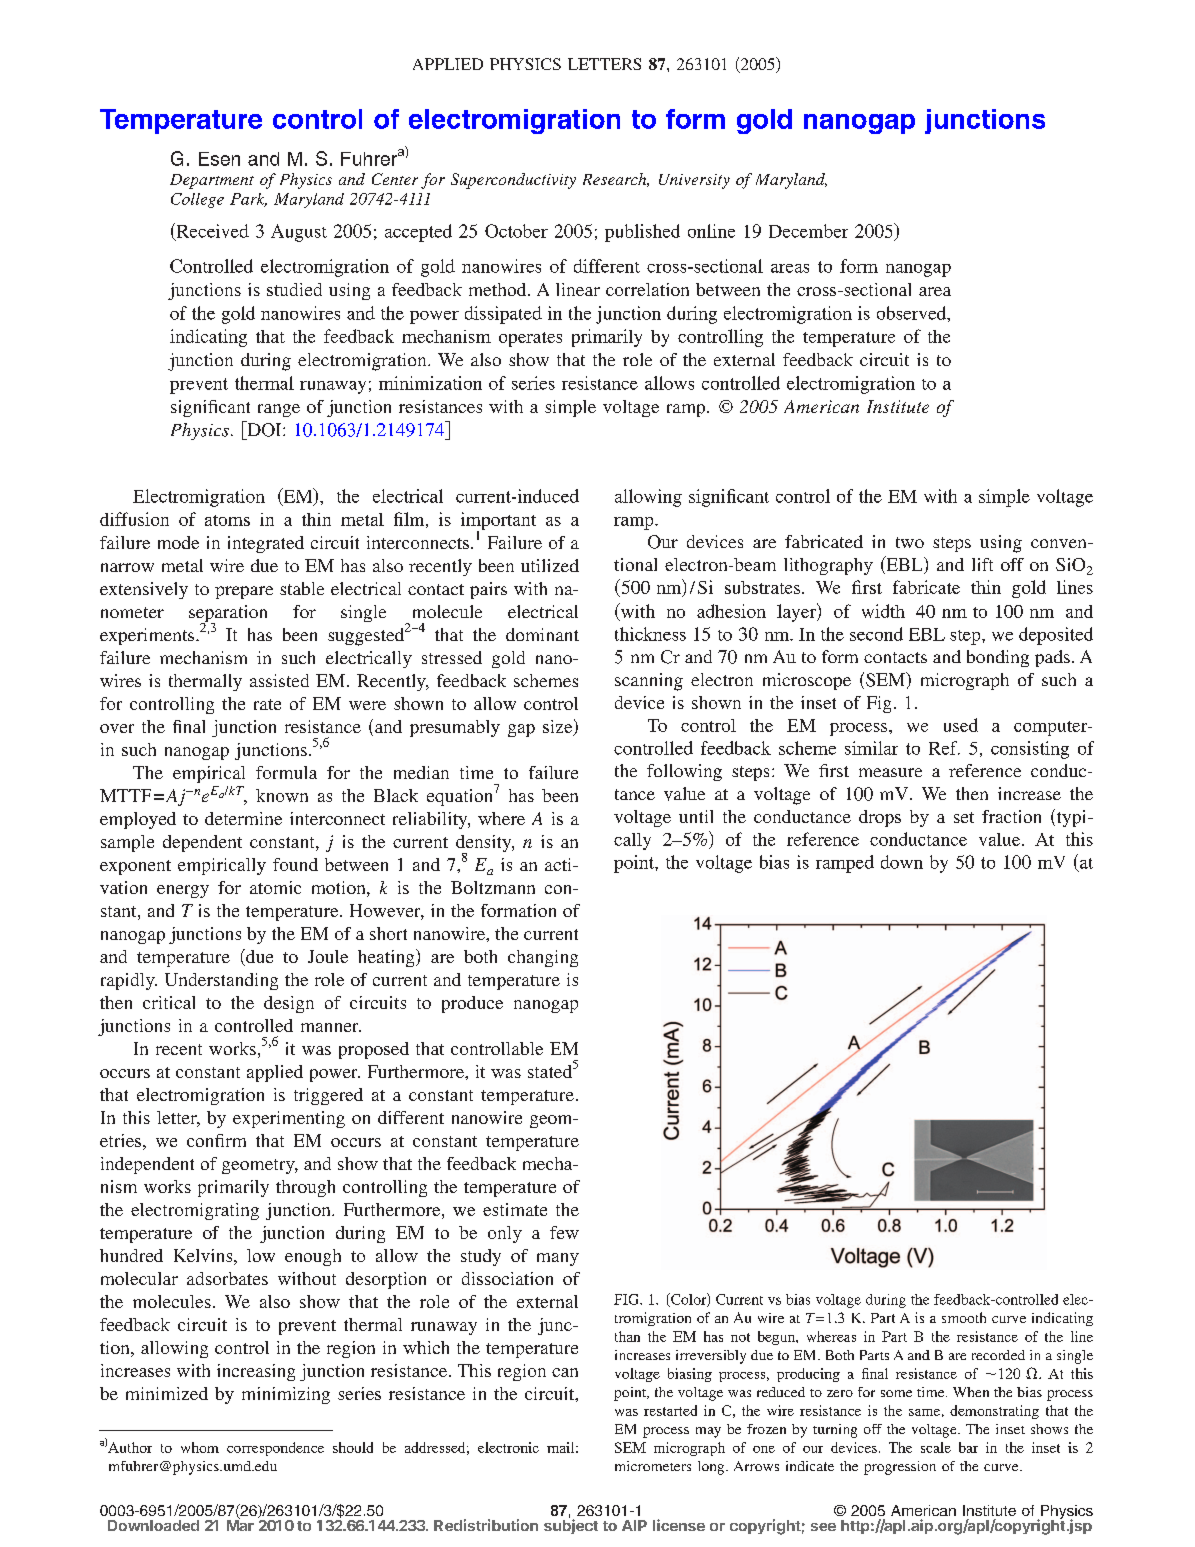 The height and width of the screenshot is (1547, 1195). Describe the element at coordinates (910, 542) in the screenshot. I see `two` at that location.
